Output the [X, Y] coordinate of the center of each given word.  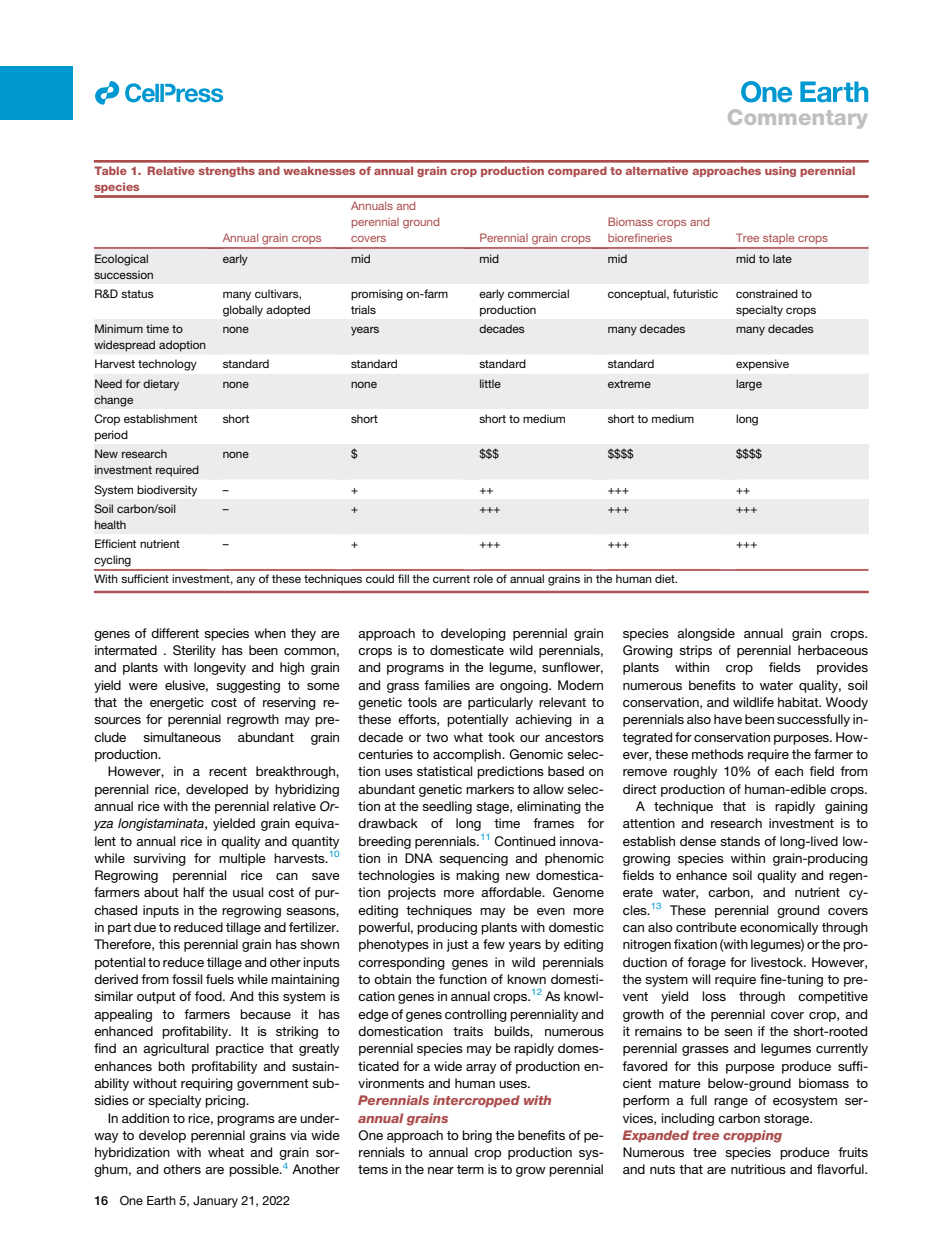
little [490, 383]
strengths [227, 171]
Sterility [194, 651]
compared [577, 171]
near [441, 1170]
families [447, 685]
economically [779, 928]
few [494, 944]
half [194, 892]
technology [167, 365]
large [749, 385]
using [780, 171]
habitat [799, 702]
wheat [226, 1152]
